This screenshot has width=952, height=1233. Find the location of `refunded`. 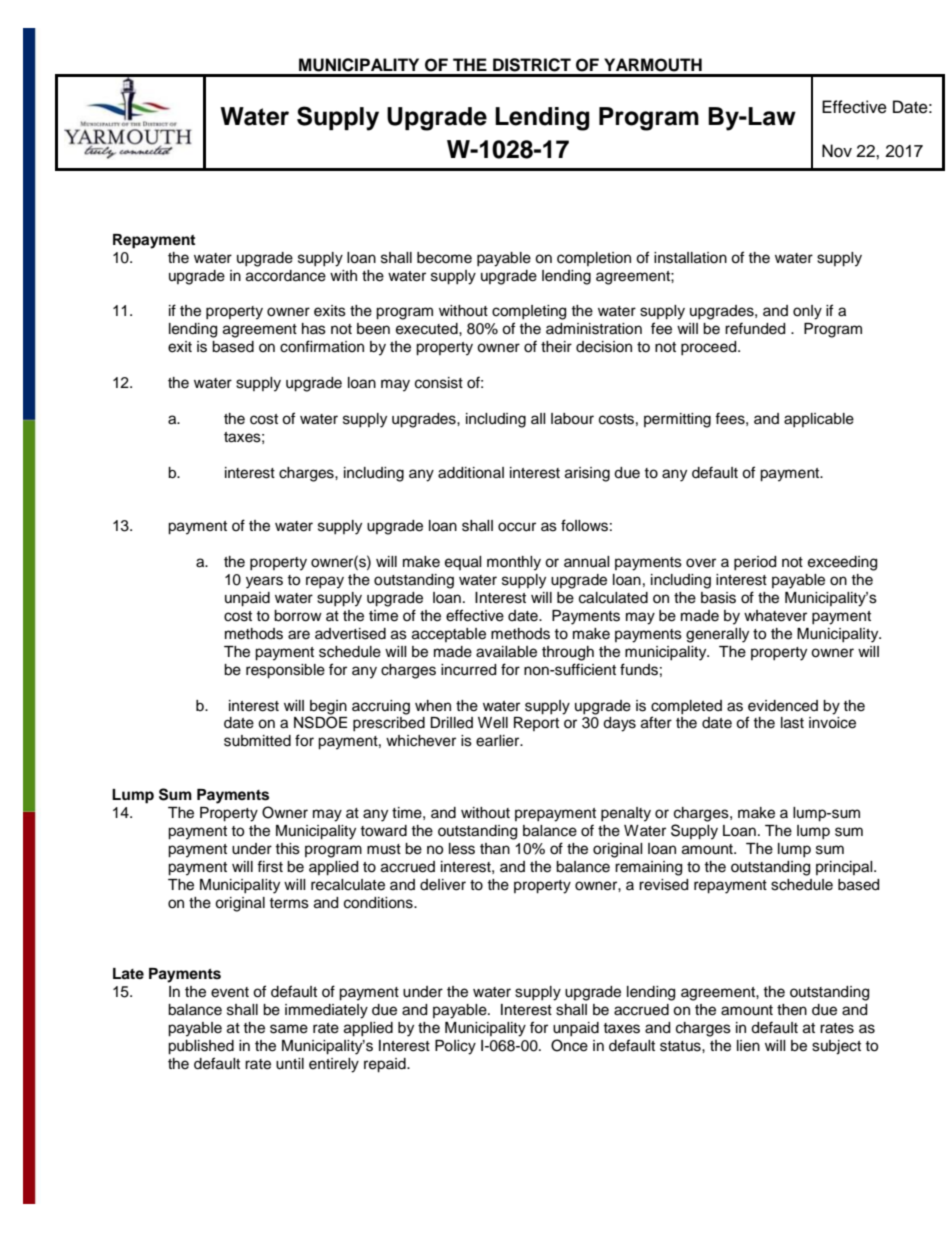

refunded is located at coordinates (755, 328).
